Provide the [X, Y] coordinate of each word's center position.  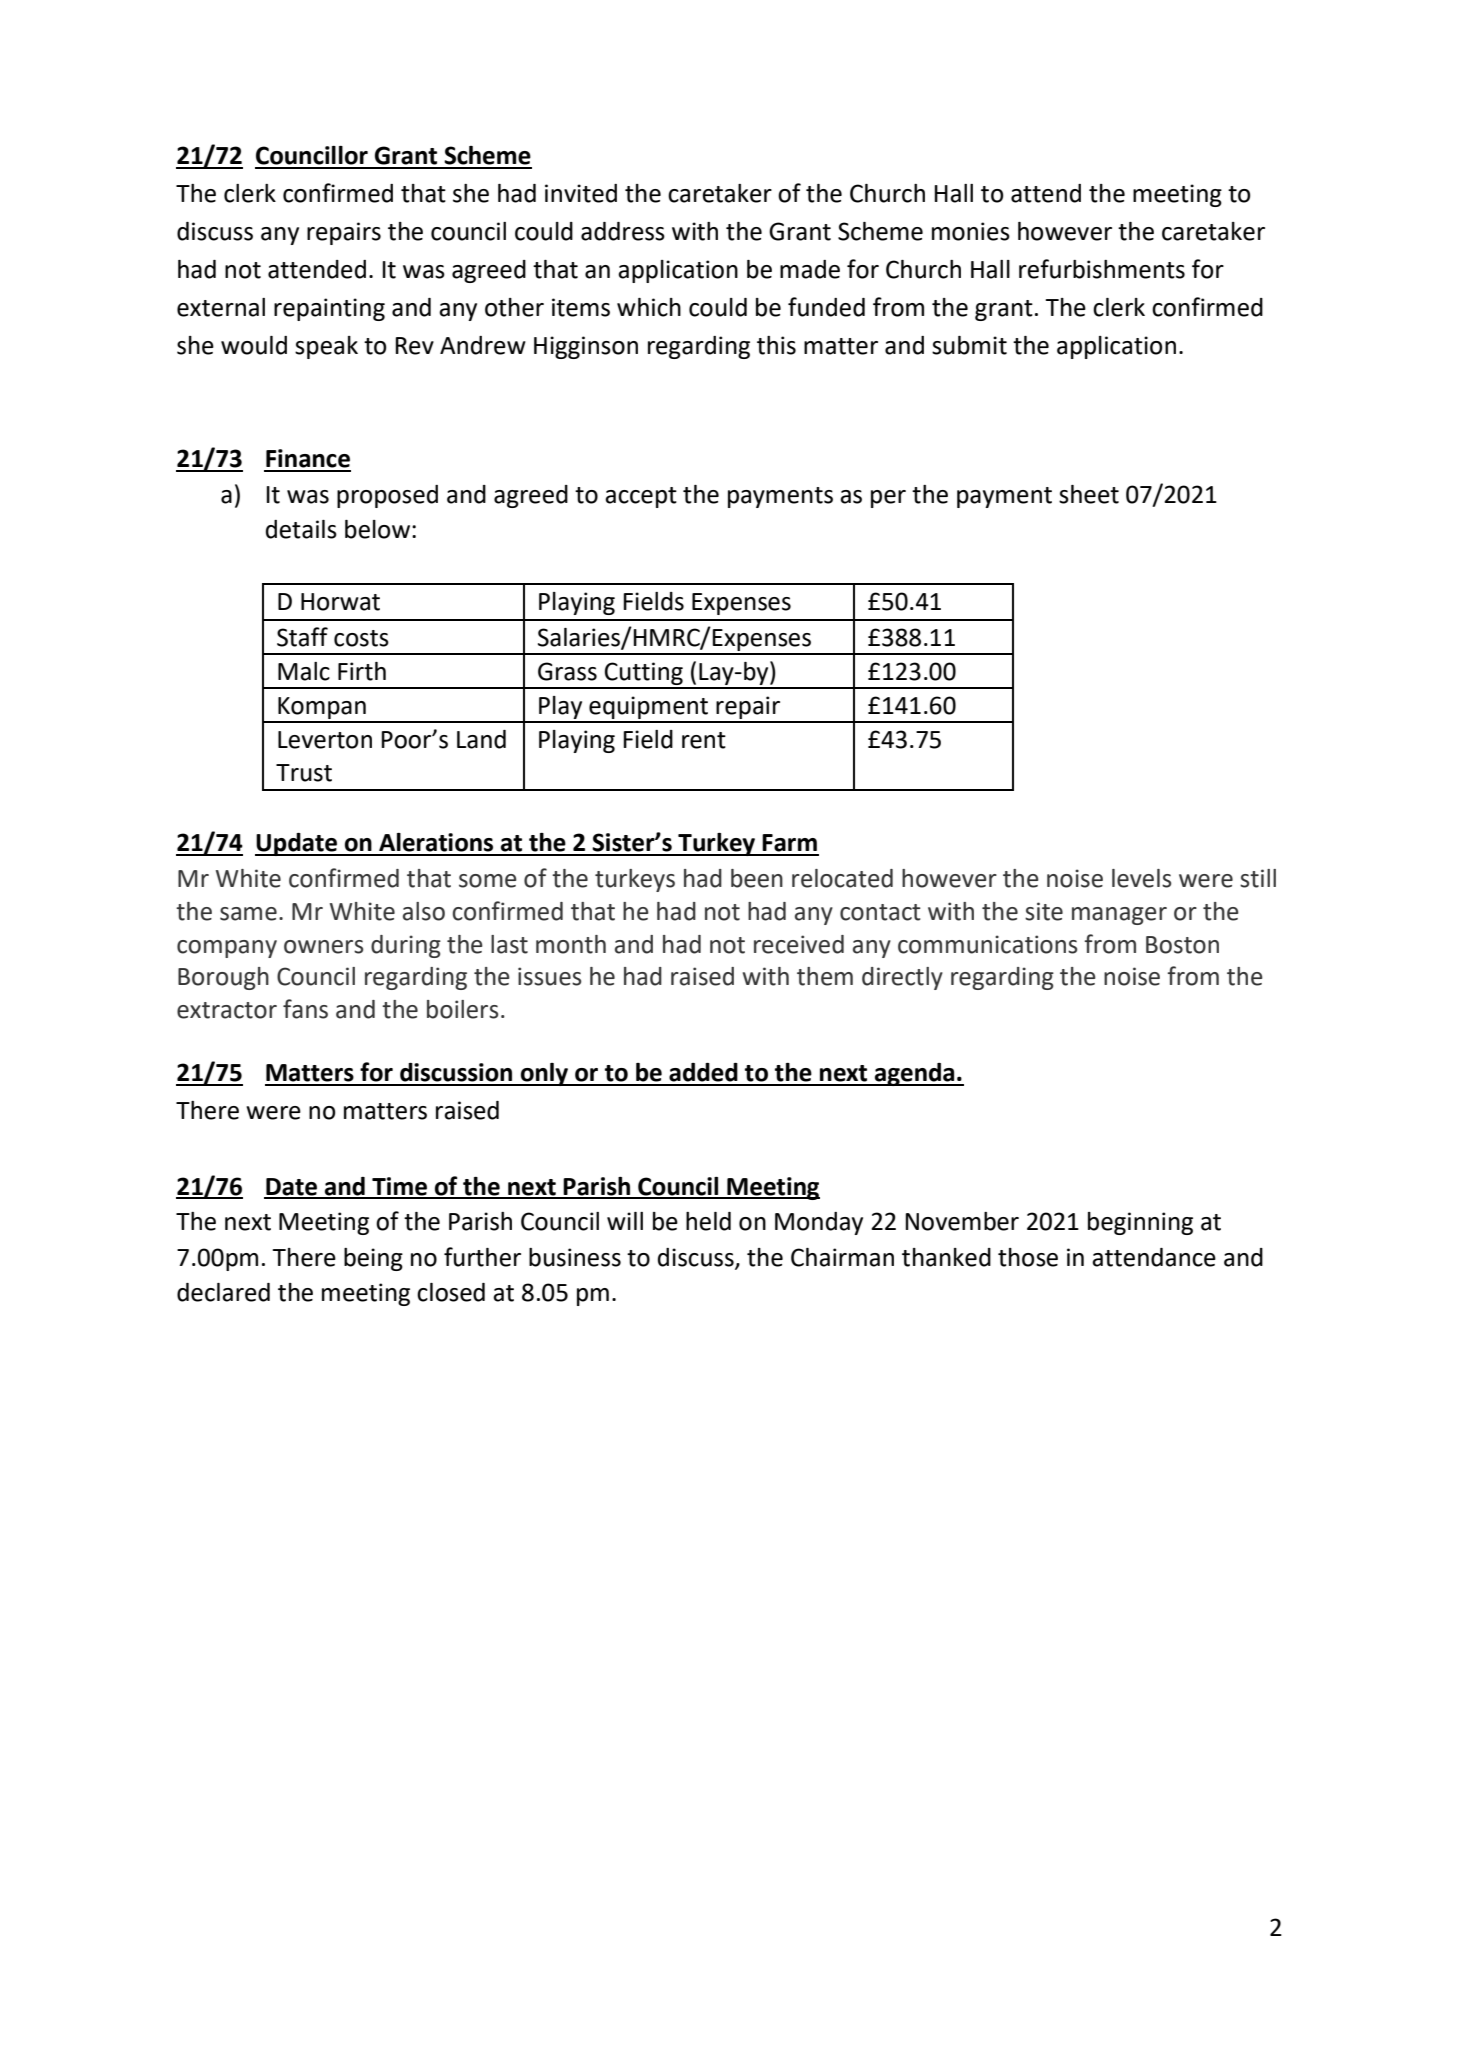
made [810, 269]
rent [704, 740]
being [373, 1259]
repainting [329, 309]
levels [1142, 878]
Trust [304, 773]
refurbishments [1102, 269]
